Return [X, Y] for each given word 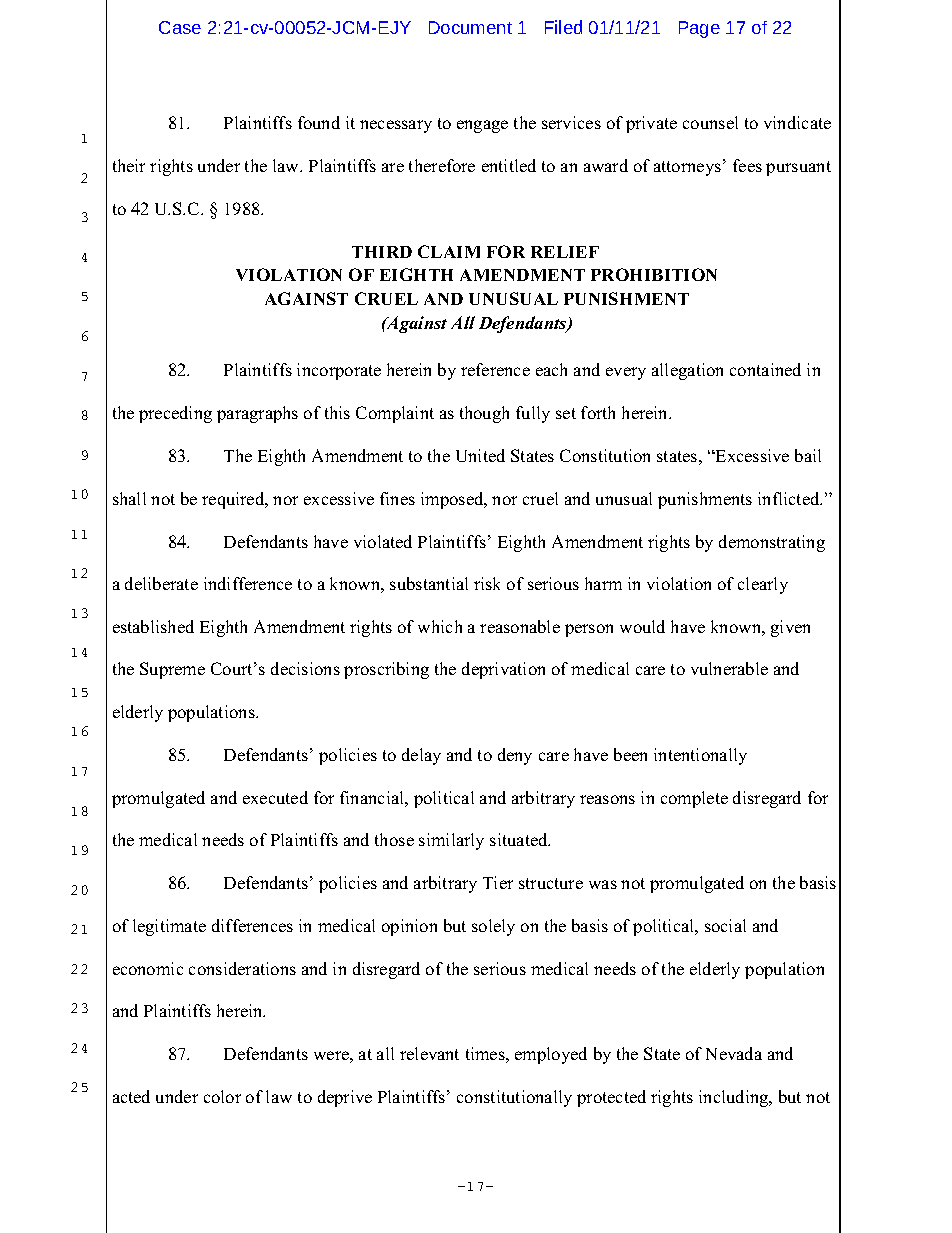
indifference [248, 583]
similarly [451, 841]
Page [699, 29]
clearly [763, 585]
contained [765, 369]
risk [487, 583]
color [222, 1096]
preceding [175, 414]
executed [275, 797]
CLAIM [449, 251]
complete [694, 799]
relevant [429, 1053]
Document [470, 27]
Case [180, 27]
